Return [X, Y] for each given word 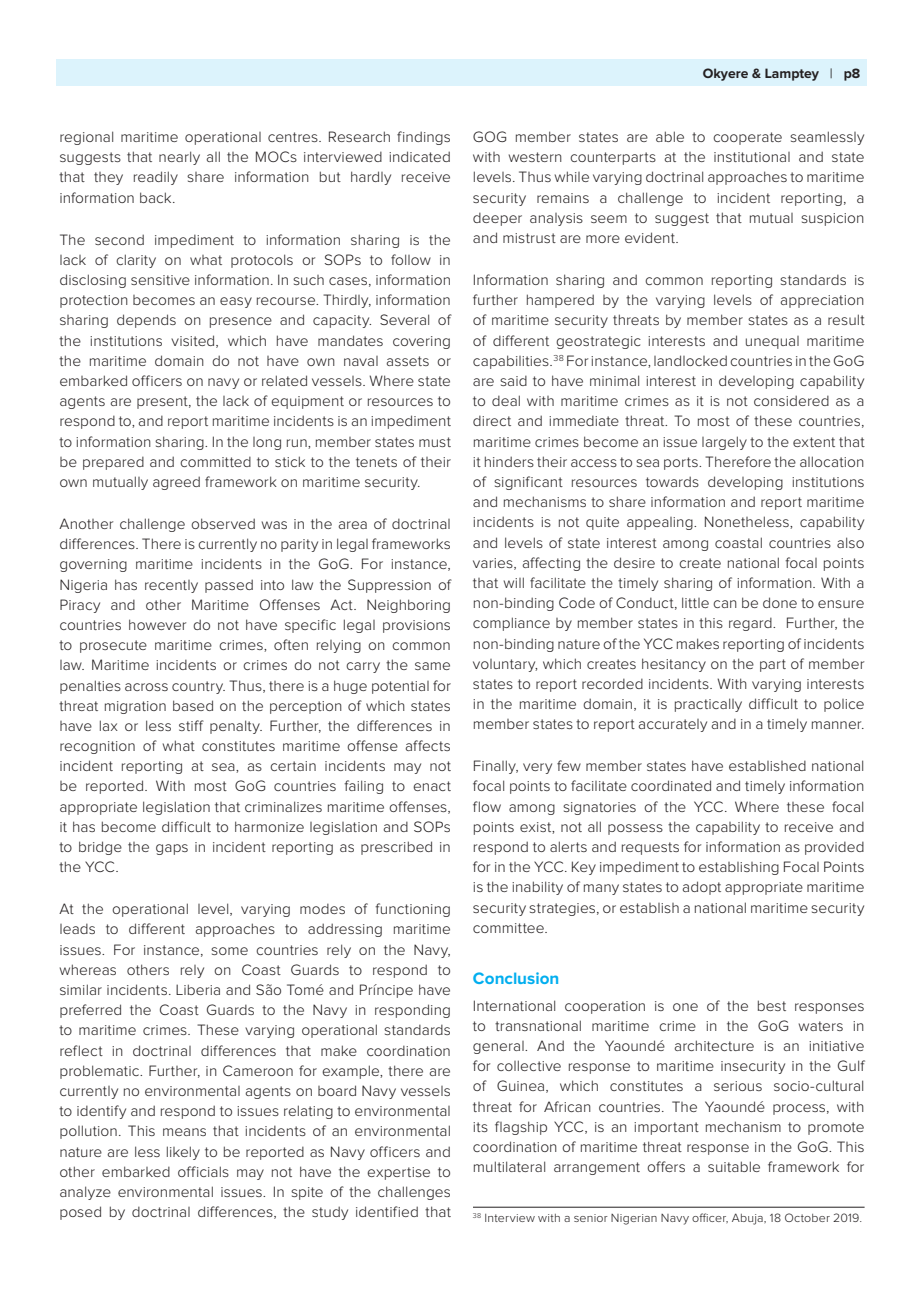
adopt [701, 888]
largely [724, 443]
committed [215, 462]
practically [708, 705]
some [229, 951]
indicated [419, 156]
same [432, 666]
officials [203, 1171]
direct [492, 421]
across [146, 687]
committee [509, 928]
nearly [179, 158]
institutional [752, 157]
